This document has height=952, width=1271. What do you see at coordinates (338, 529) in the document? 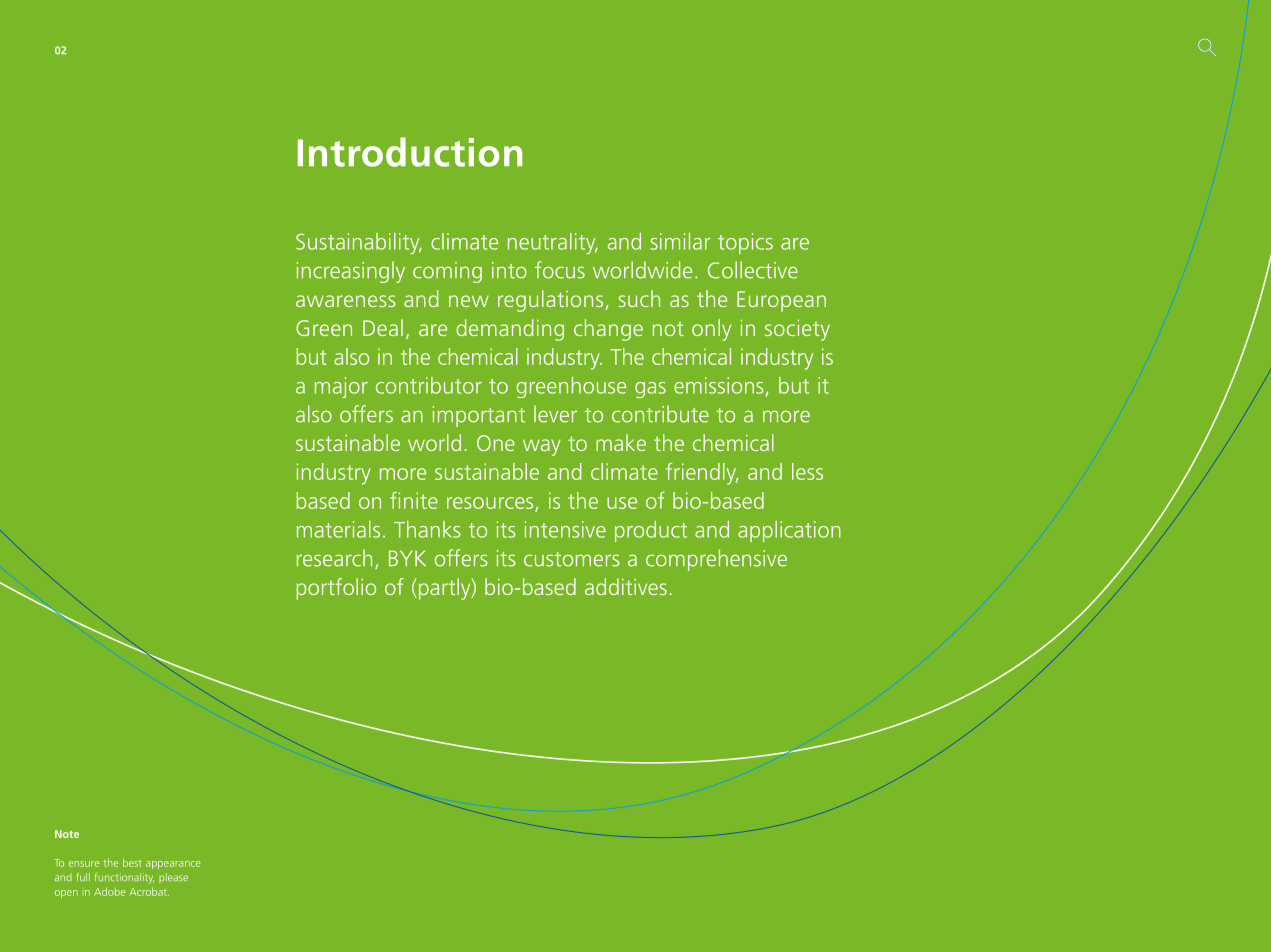
I see `materials` at bounding box center [338, 529].
